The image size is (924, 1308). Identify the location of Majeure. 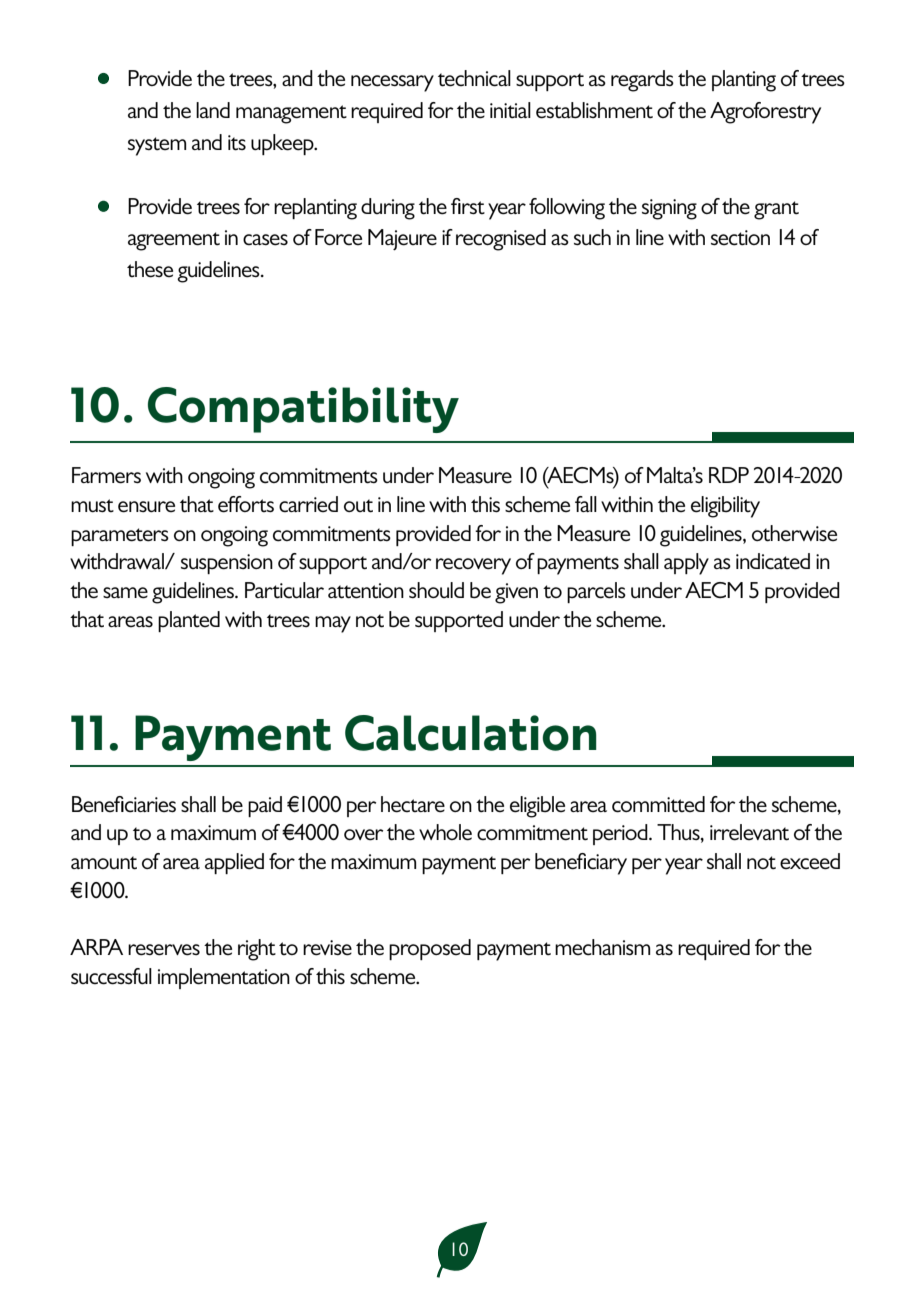
(402, 239).
